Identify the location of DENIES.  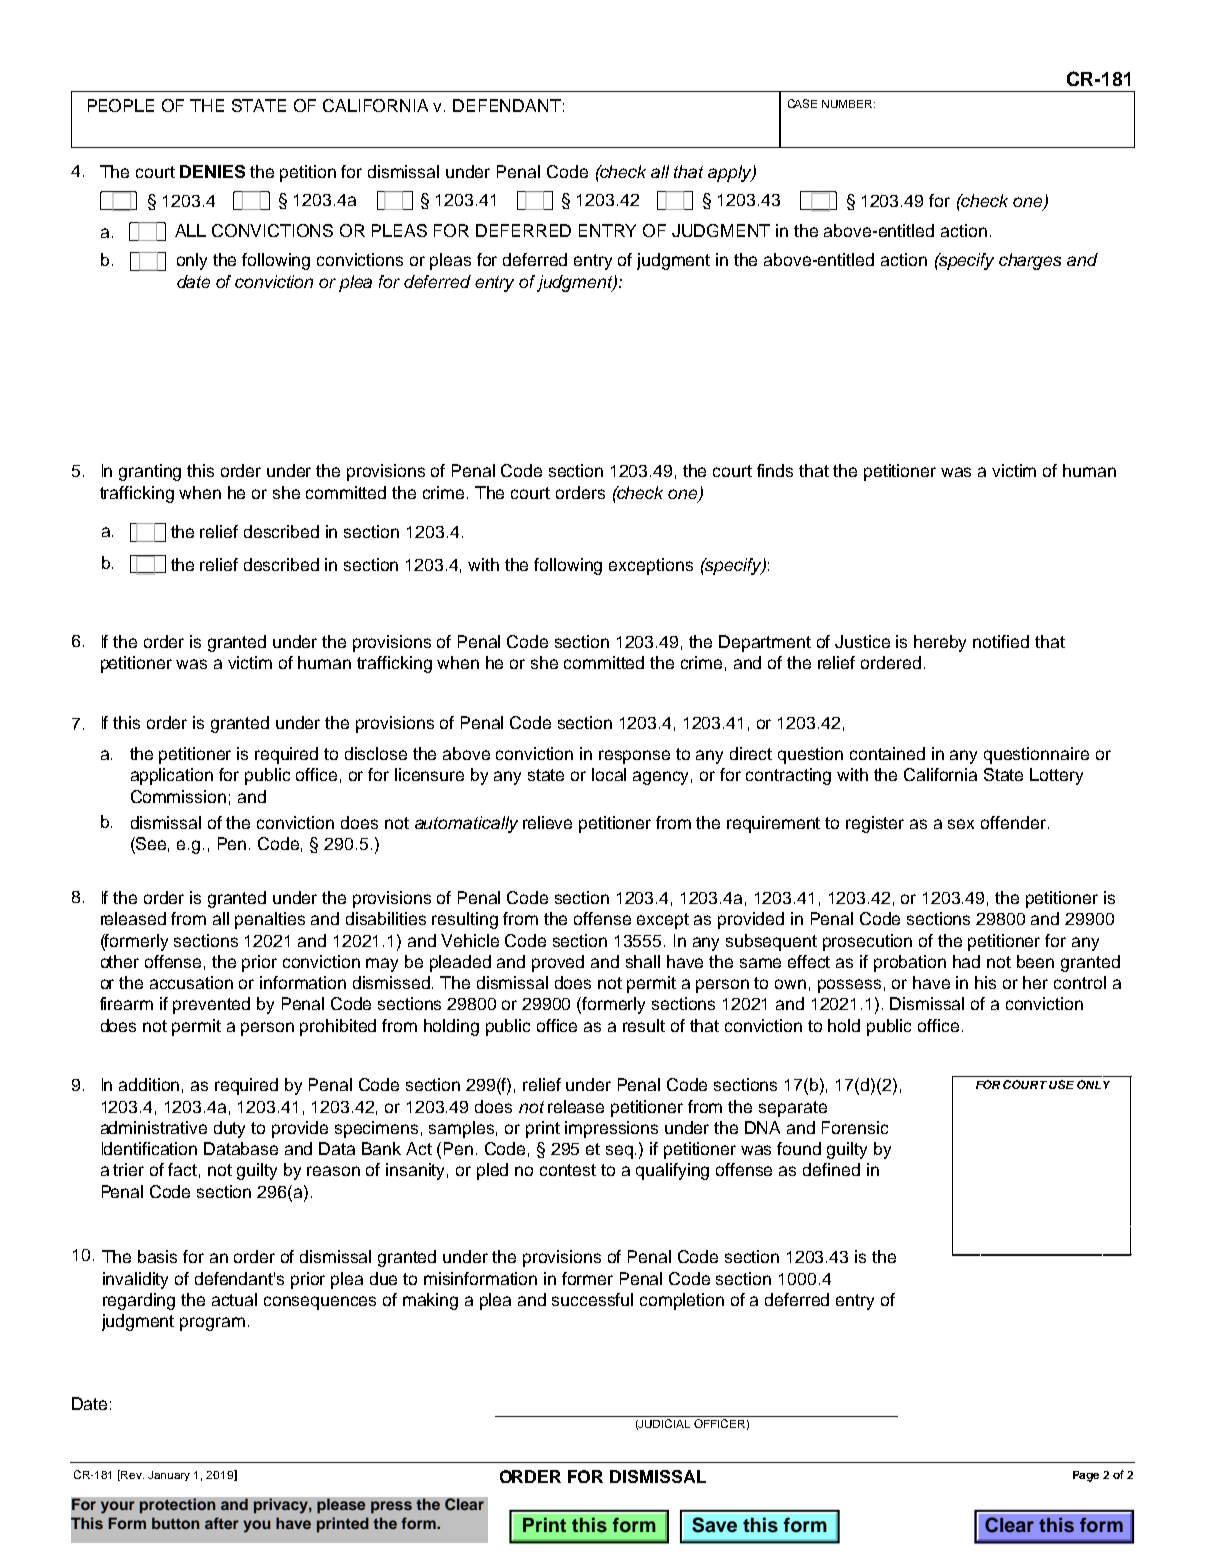
(212, 171).
